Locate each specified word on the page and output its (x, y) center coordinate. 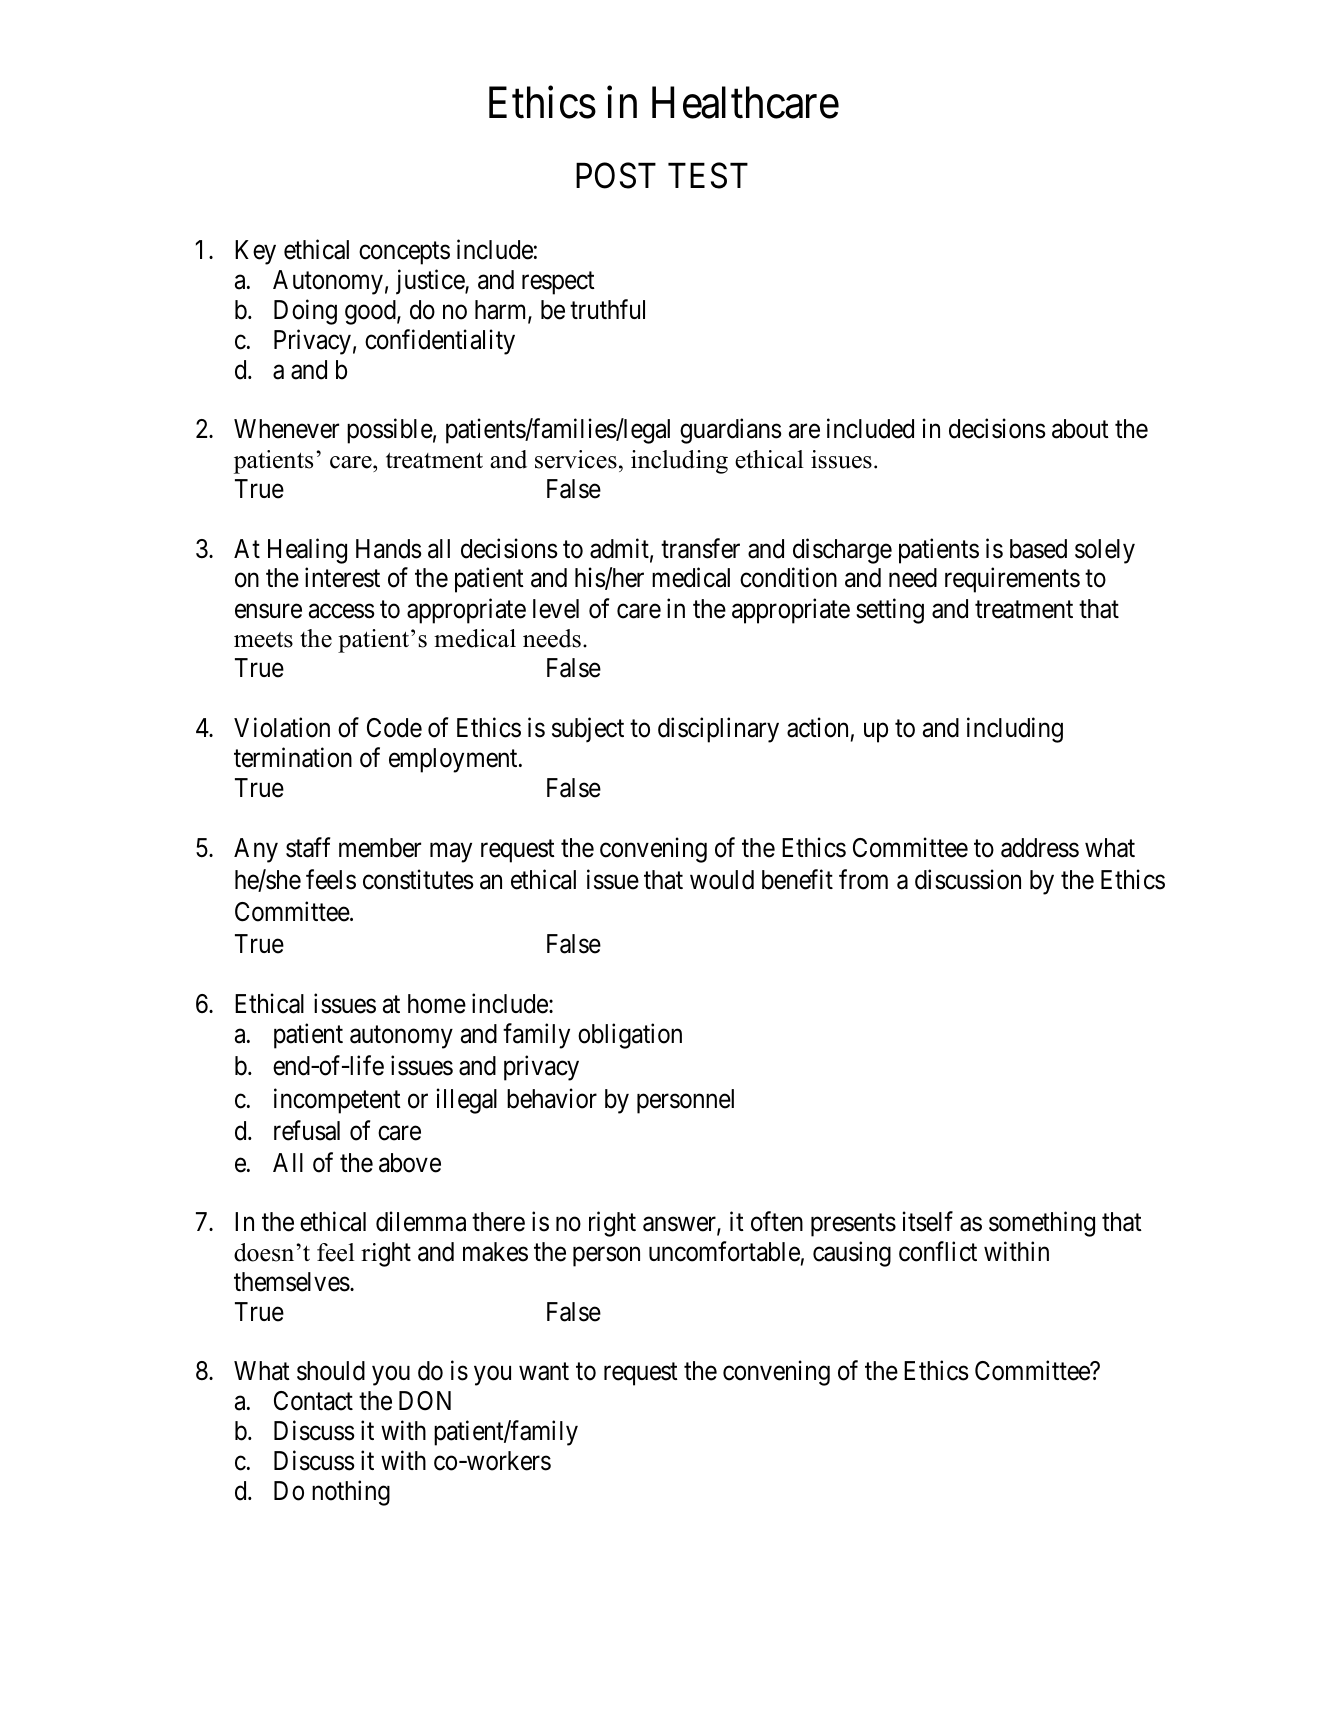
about (1080, 429)
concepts (404, 253)
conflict (938, 1251)
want (544, 1372)
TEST (708, 175)
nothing (351, 1493)
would (722, 880)
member (380, 848)
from (863, 880)
